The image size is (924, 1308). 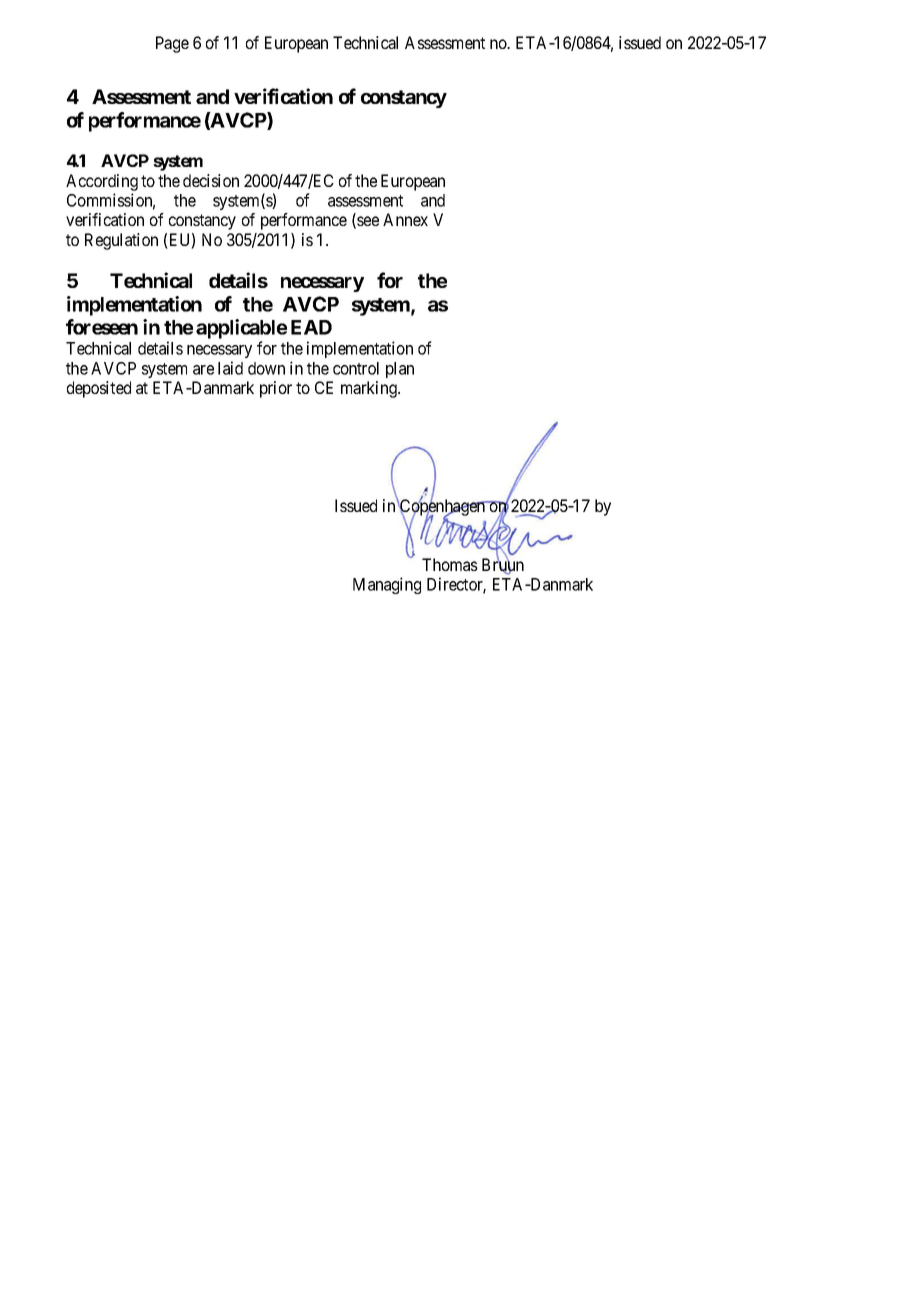 What do you see at coordinates (400, 370) in the image?
I see `plan` at bounding box center [400, 370].
